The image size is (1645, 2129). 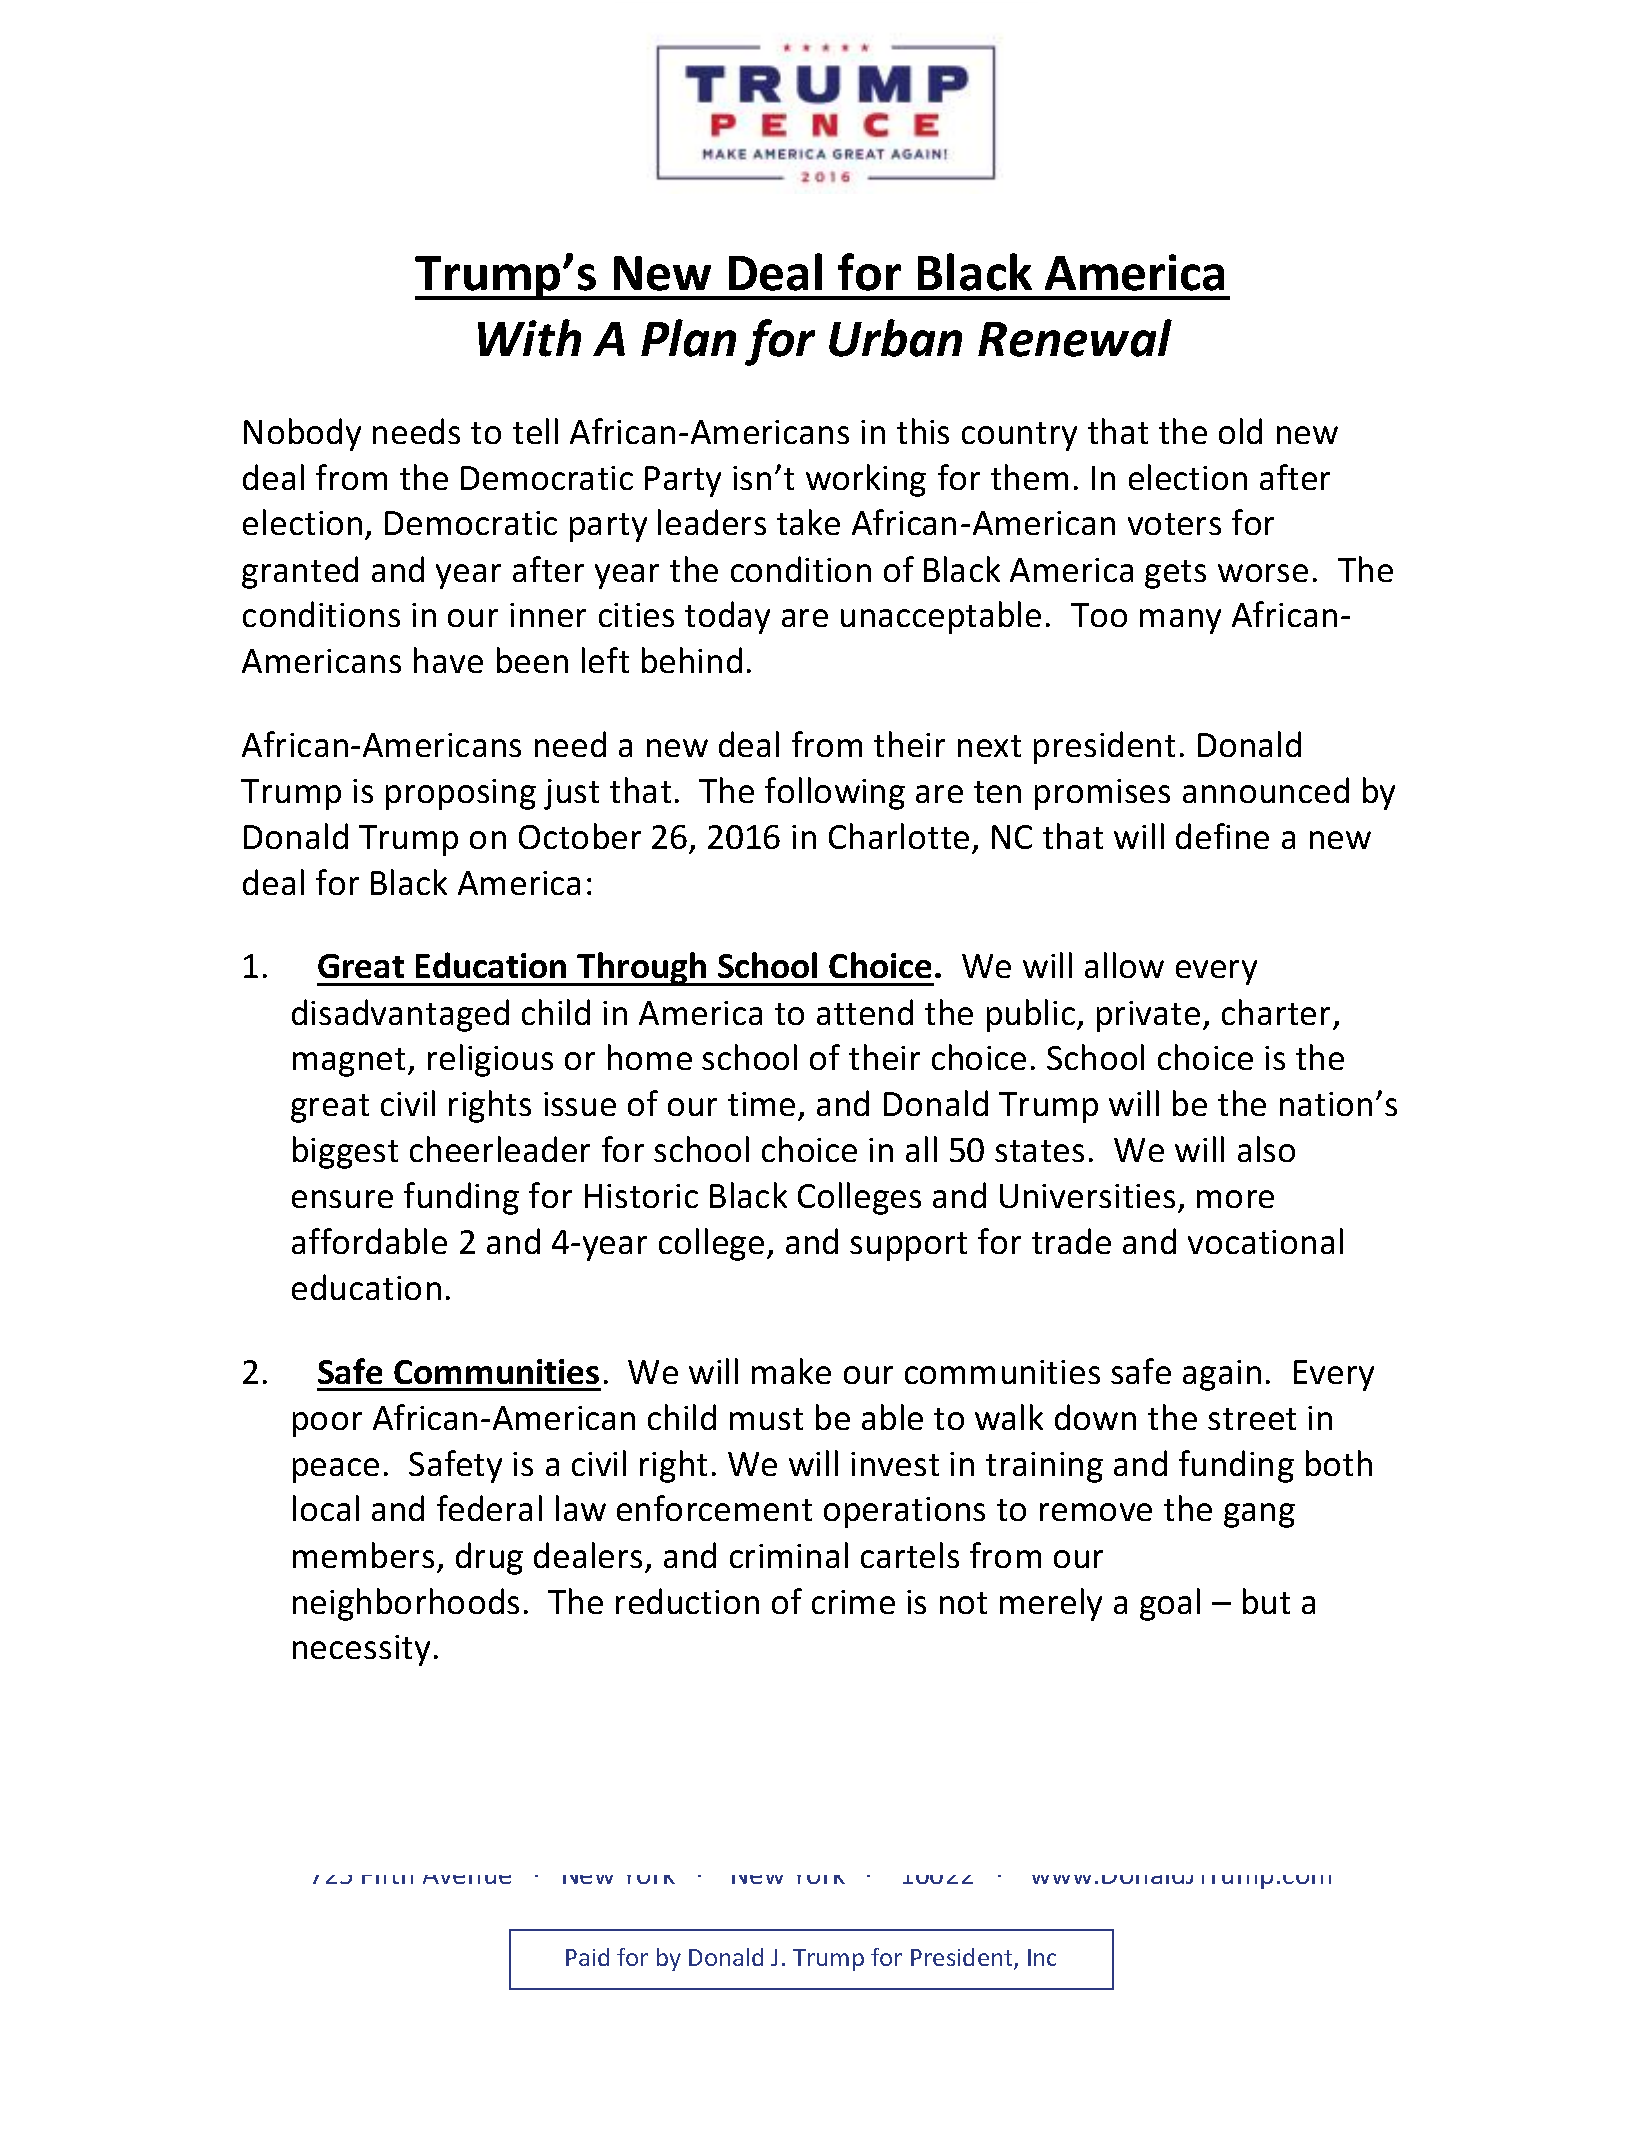 I want to click on time, so click(x=761, y=1104).
